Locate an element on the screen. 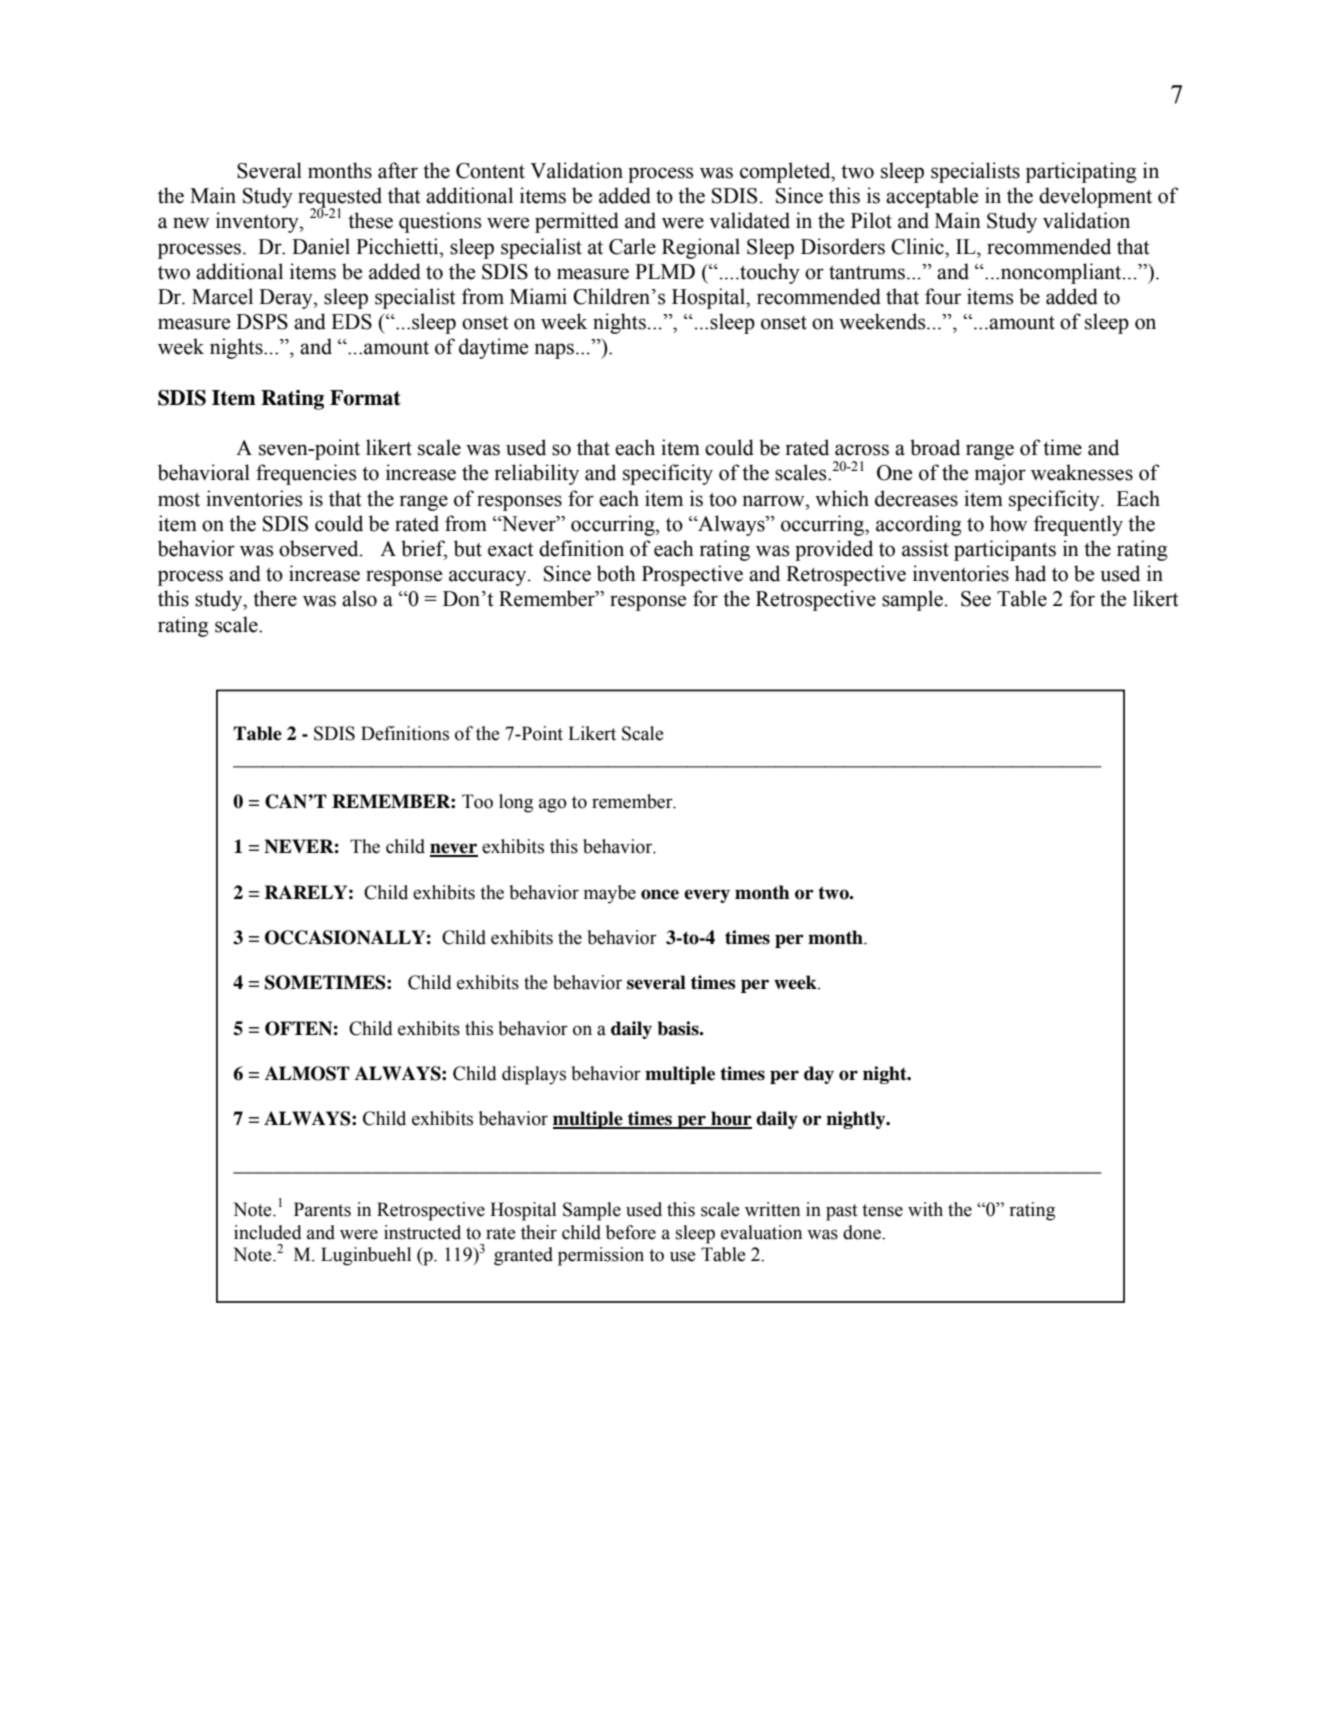 The height and width of the screenshot is (1736, 1341). before is located at coordinates (631, 1232).
